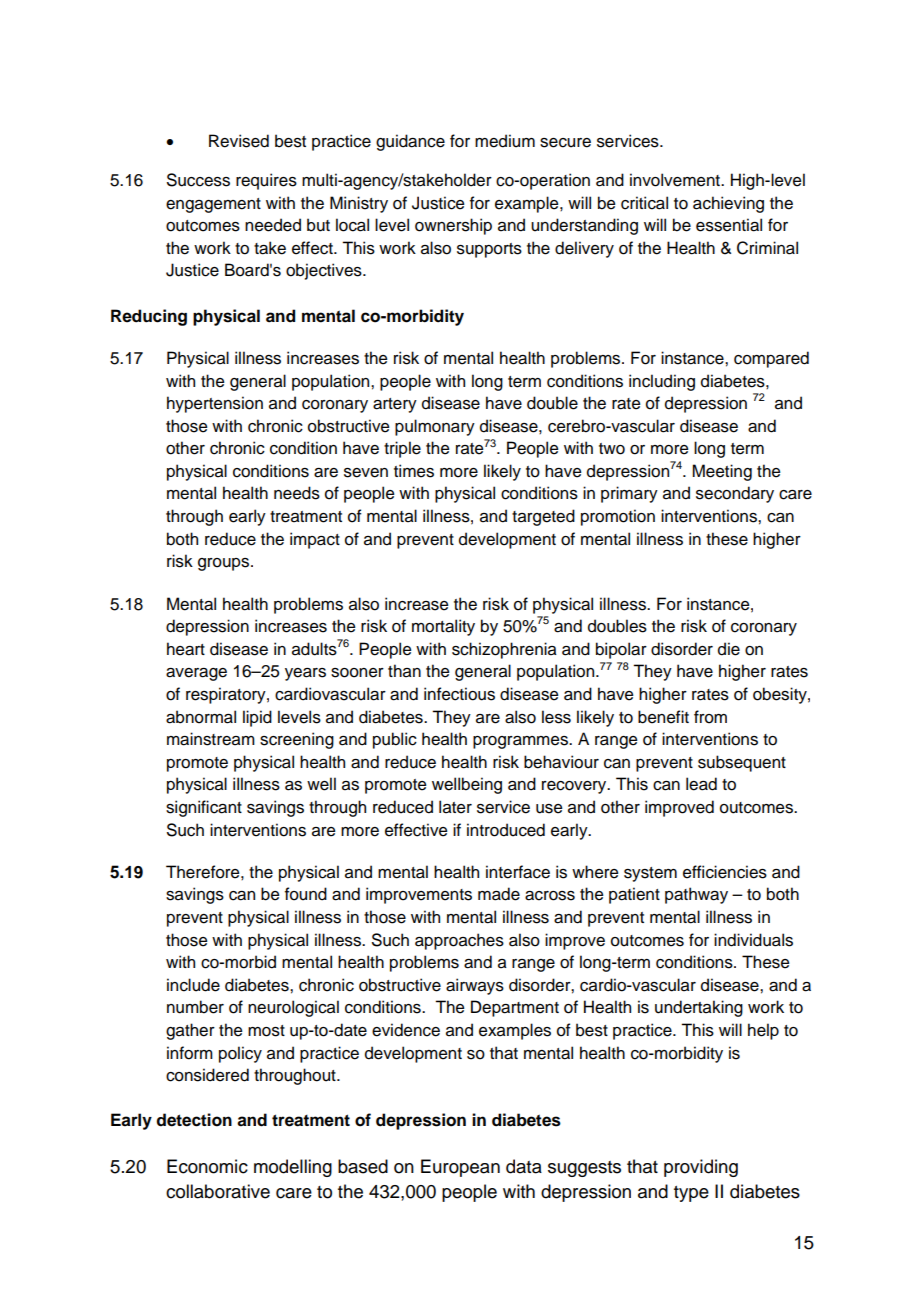 The image size is (924, 1308). What do you see at coordinates (676, 180) in the screenshot?
I see `involvement` at bounding box center [676, 180].
